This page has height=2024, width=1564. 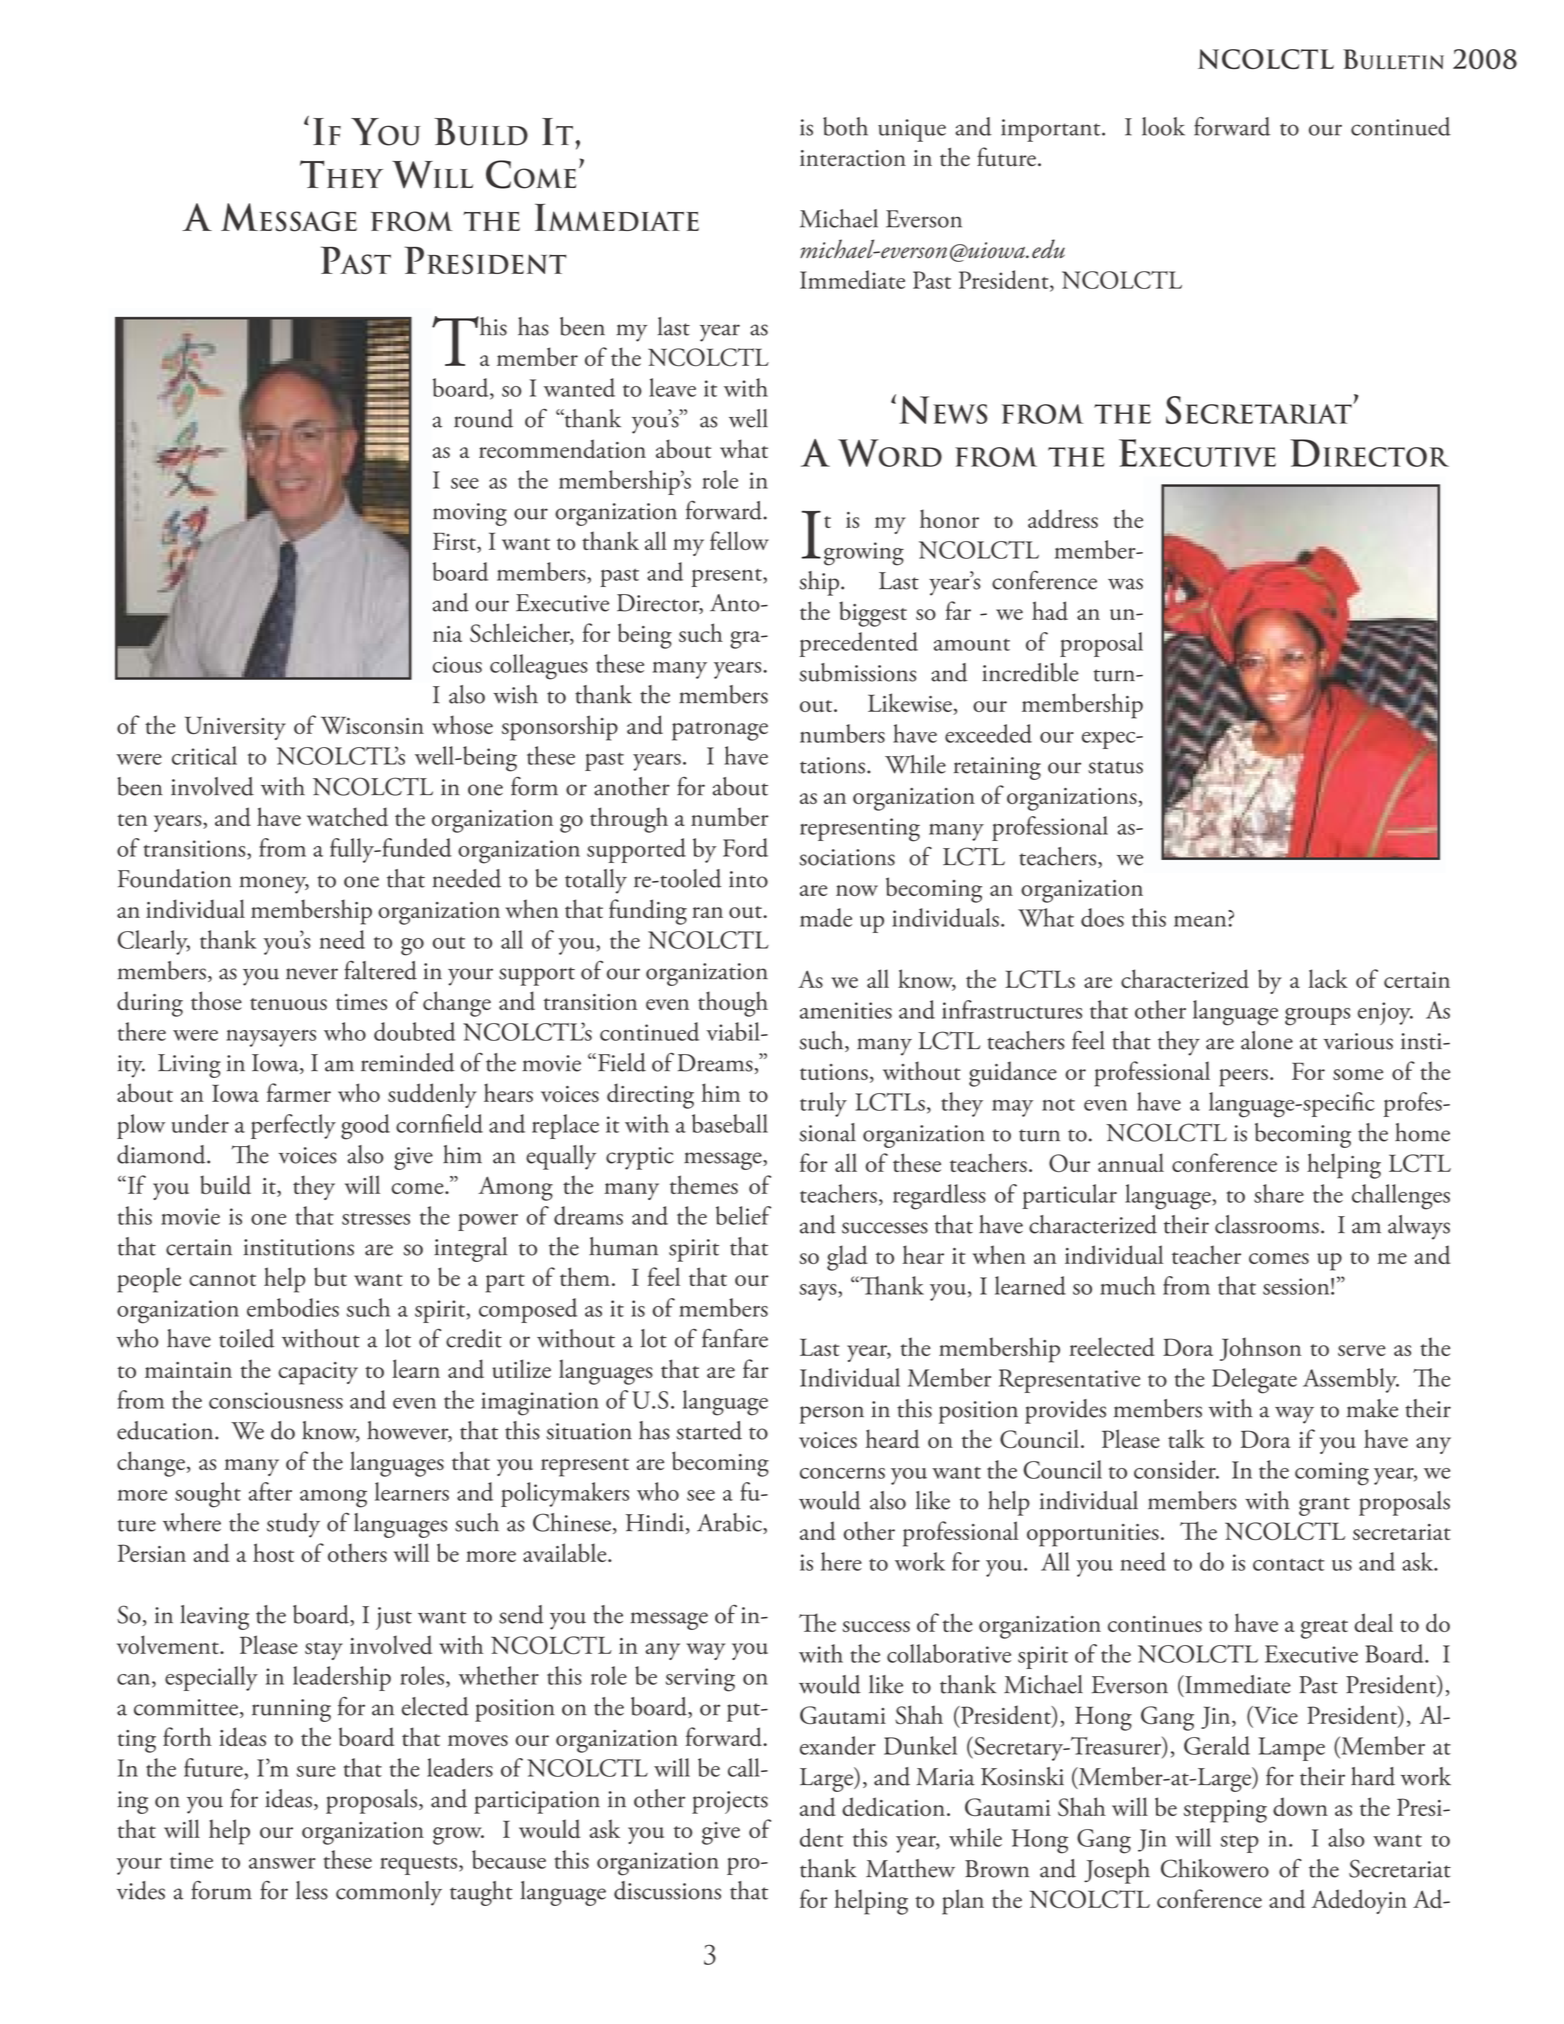 What do you see at coordinates (483, 418) in the page?
I see `round` at bounding box center [483, 418].
